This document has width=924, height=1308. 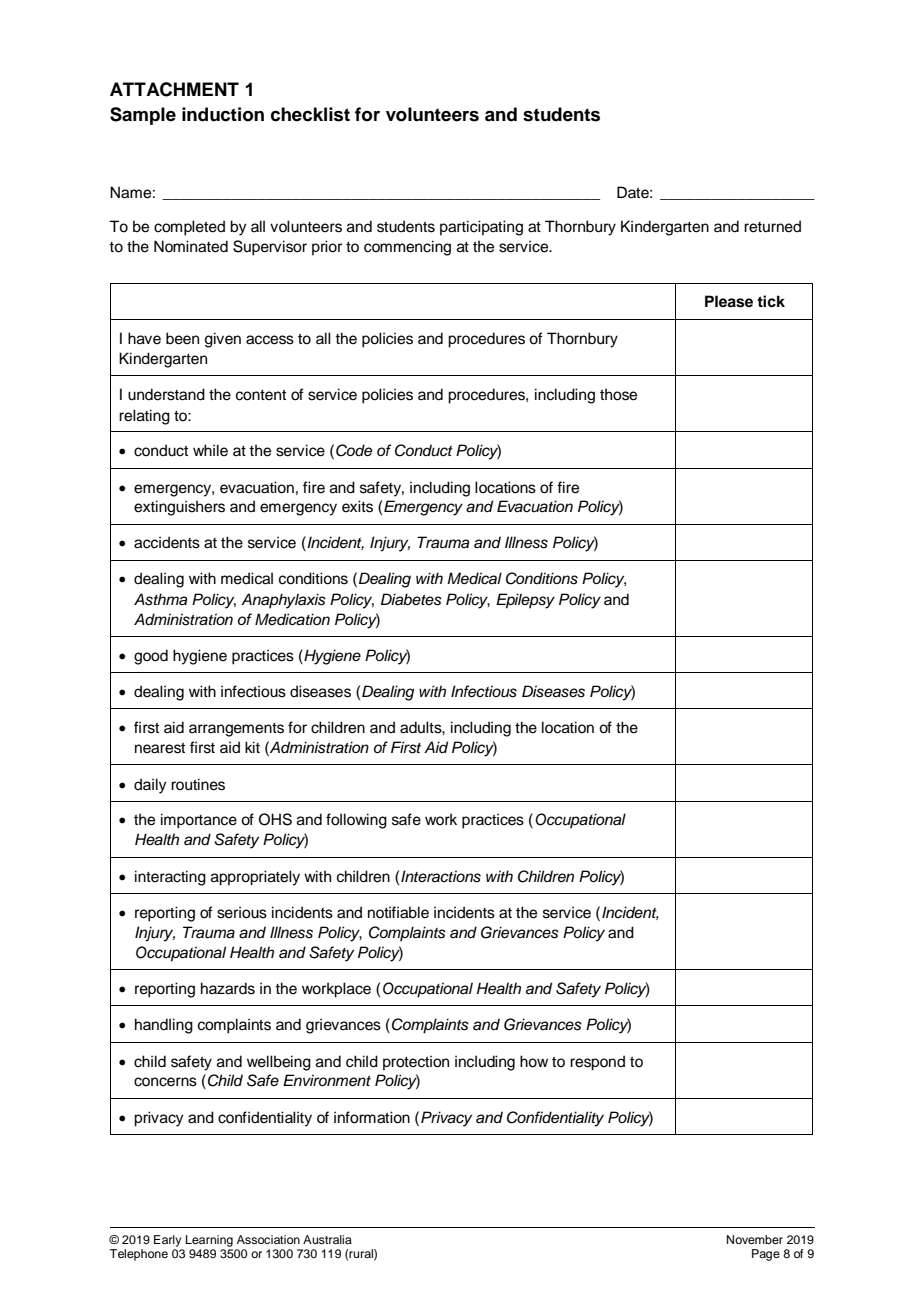 What do you see at coordinates (441, 876) in the document?
I see `Interactions` at bounding box center [441, 876].
